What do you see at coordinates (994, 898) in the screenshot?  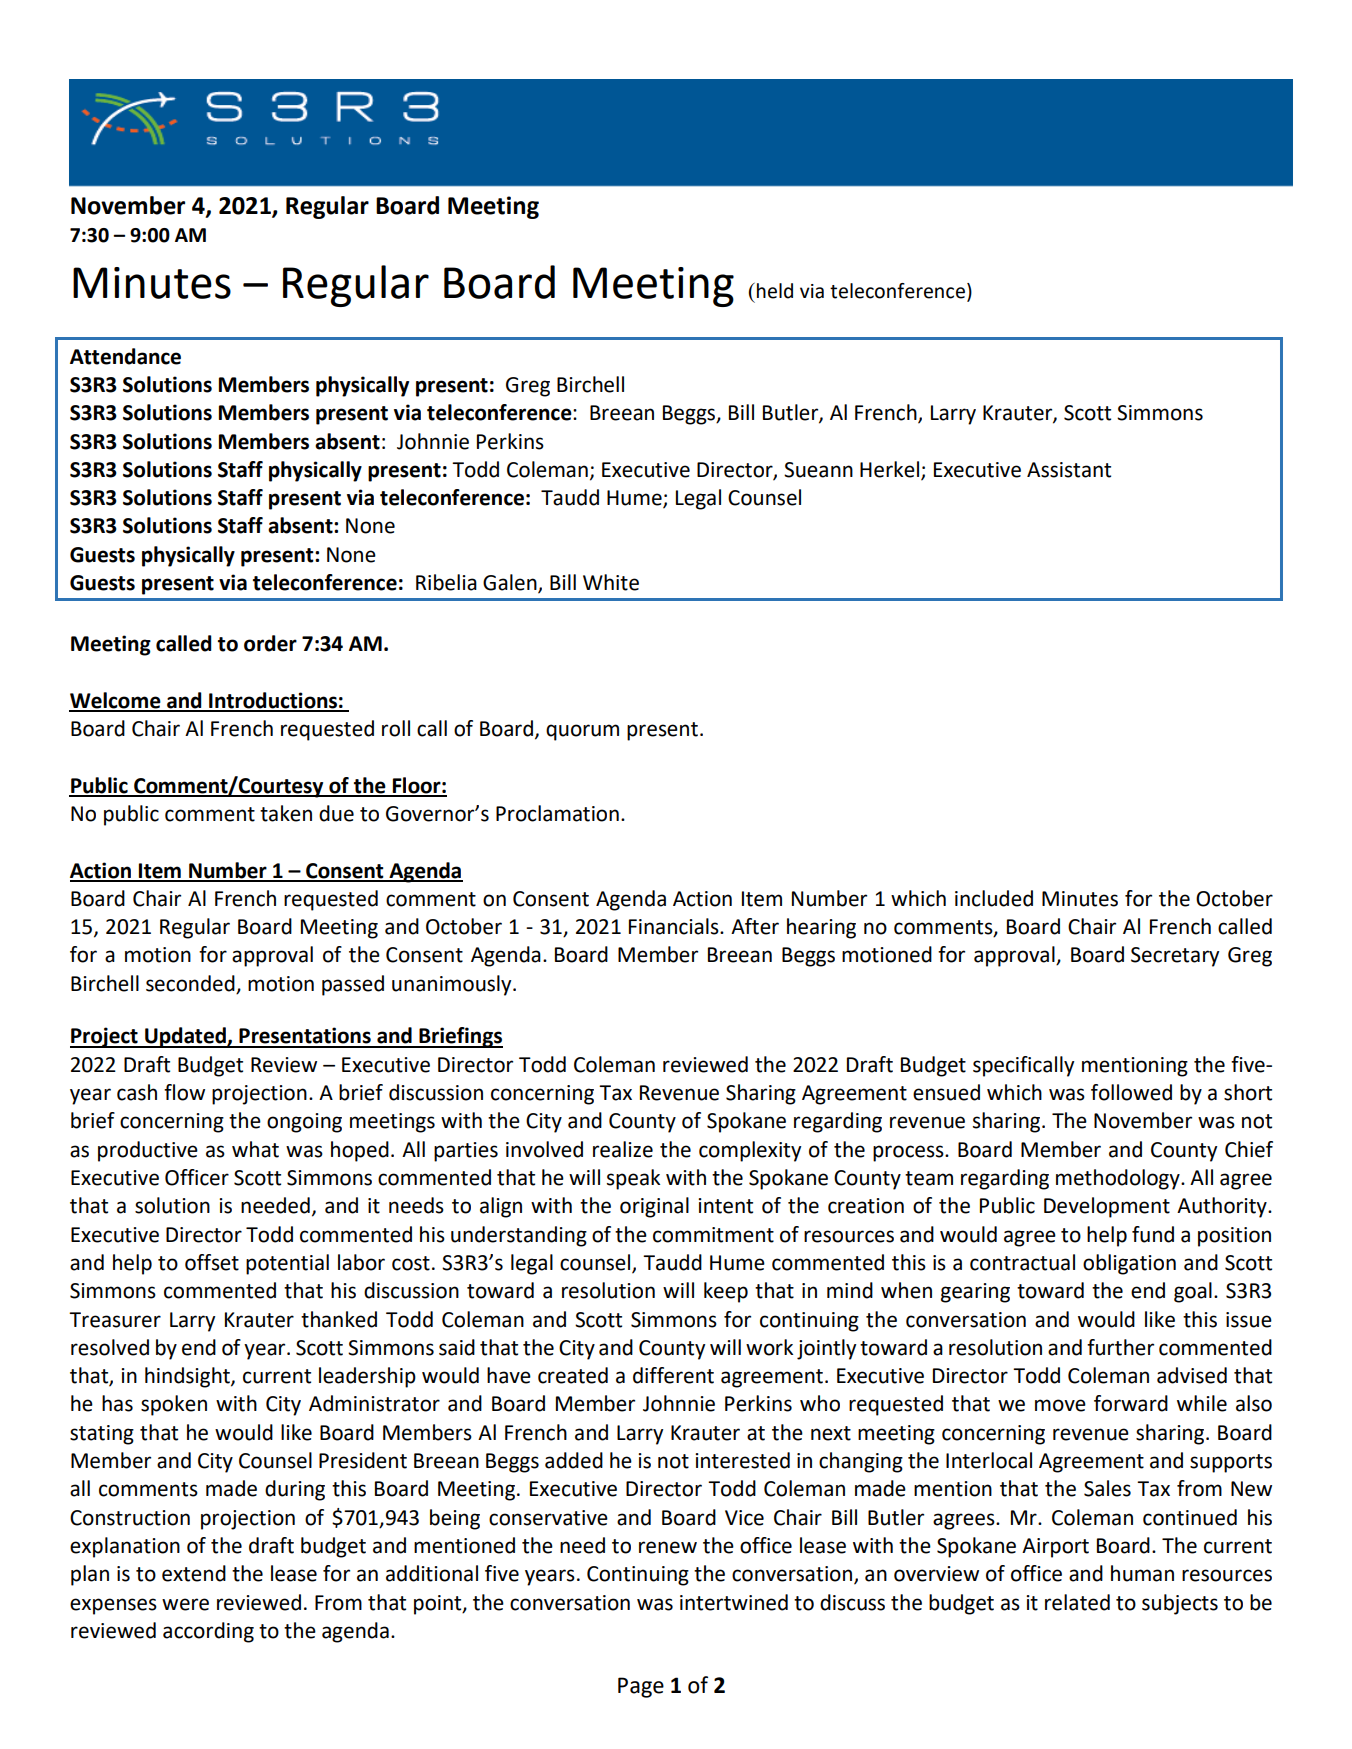 I see `included` at bounding box center [994, 898].
